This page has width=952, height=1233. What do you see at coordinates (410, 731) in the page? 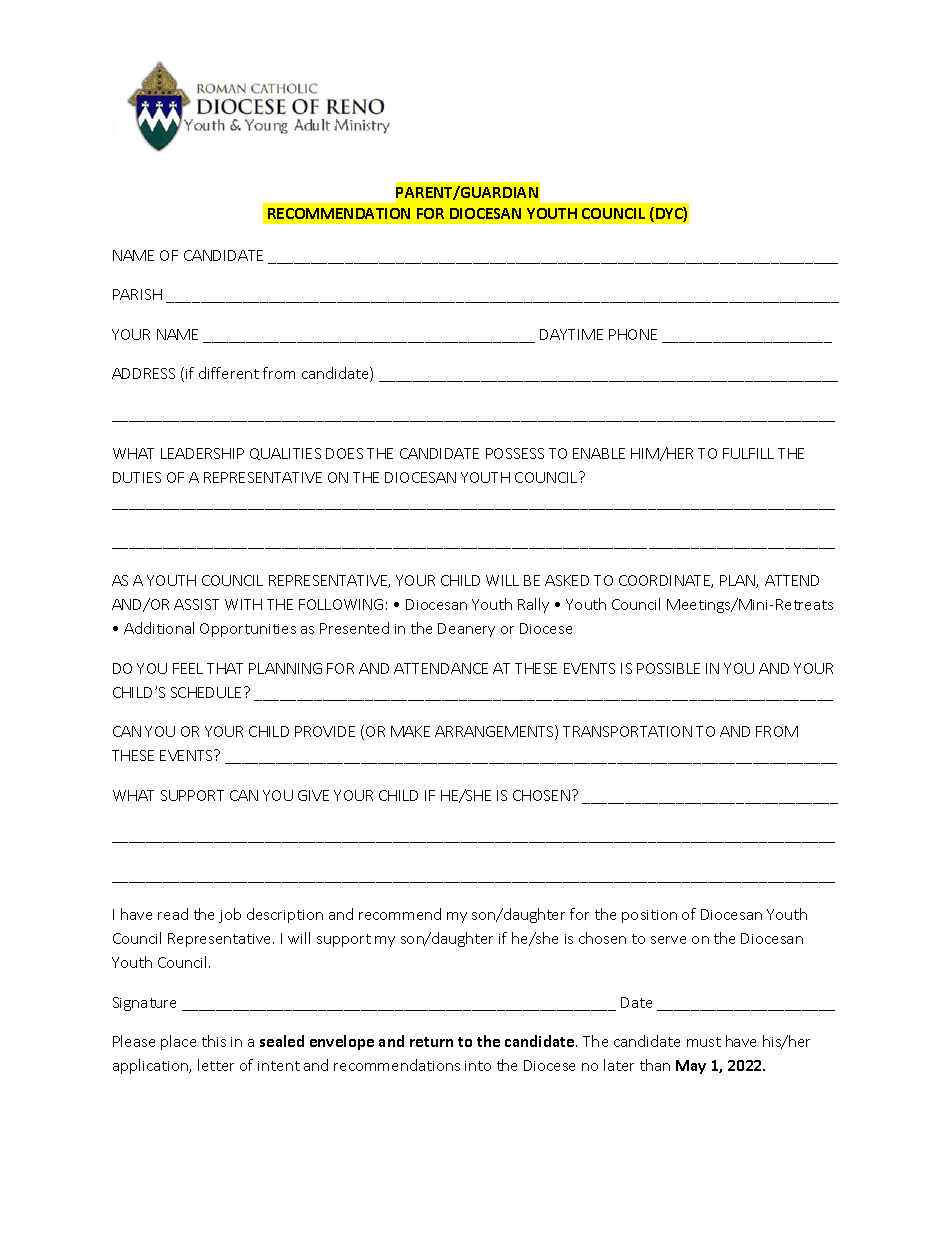
I see `MAKE` at bounding box center [410, 731].
